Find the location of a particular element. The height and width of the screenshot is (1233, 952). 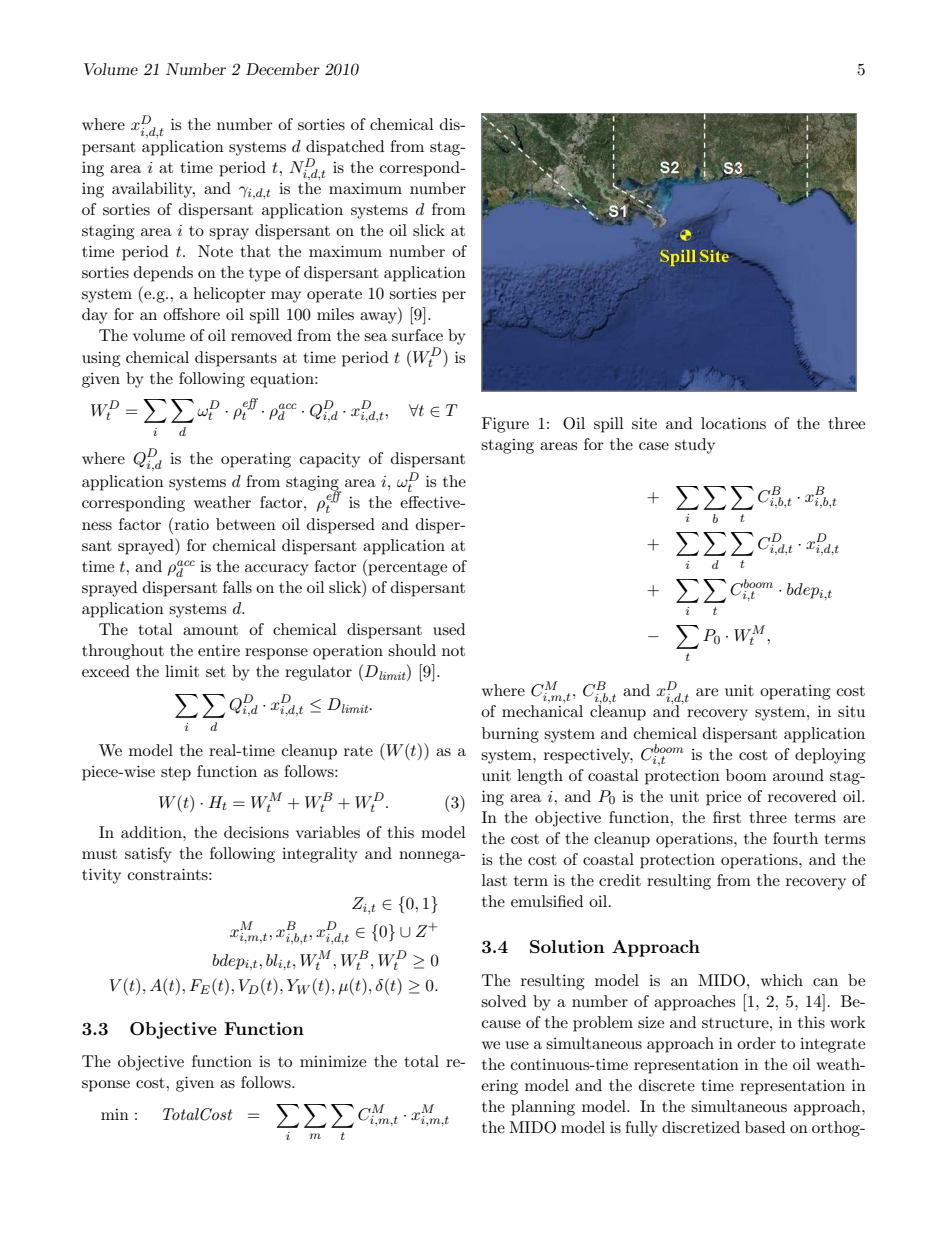

around is located at coordinates (798, 775).
